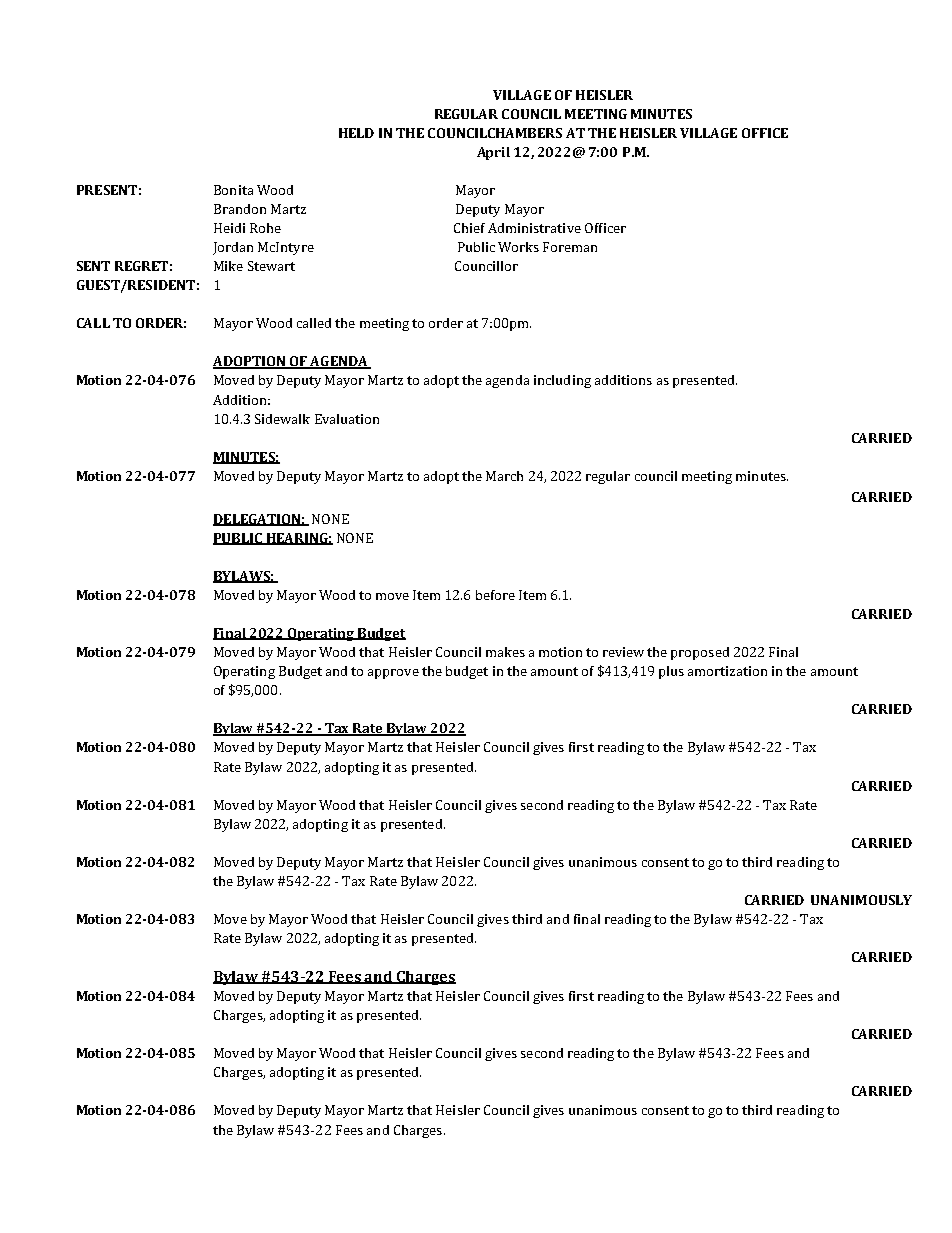 The width and height of the screenshot is (952, 1233). Describe the element at coordinates (271, 266) in the screenshot. I see `Stewart` at that location.
